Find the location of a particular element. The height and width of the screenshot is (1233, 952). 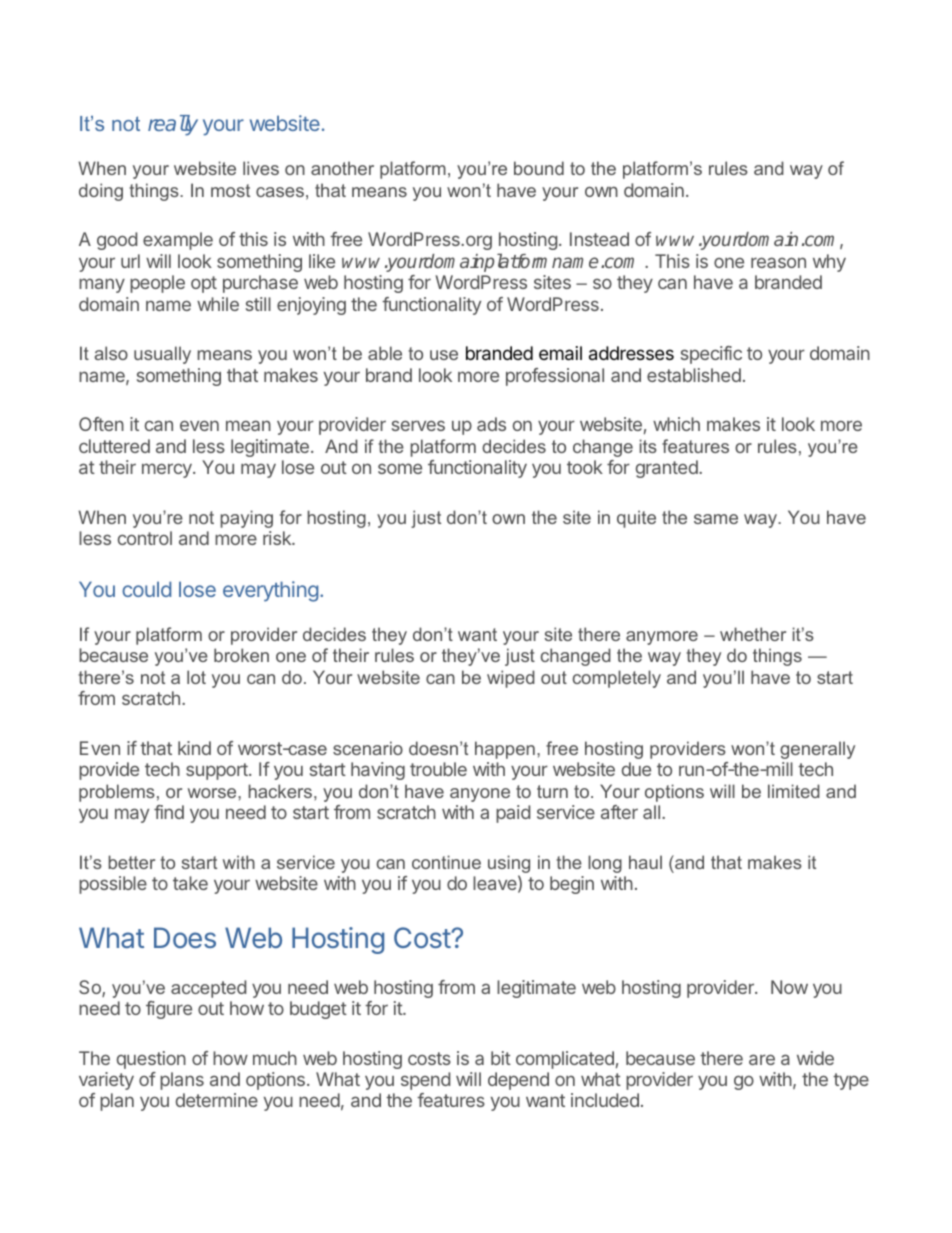

same is located at coordinates (716, 519).
